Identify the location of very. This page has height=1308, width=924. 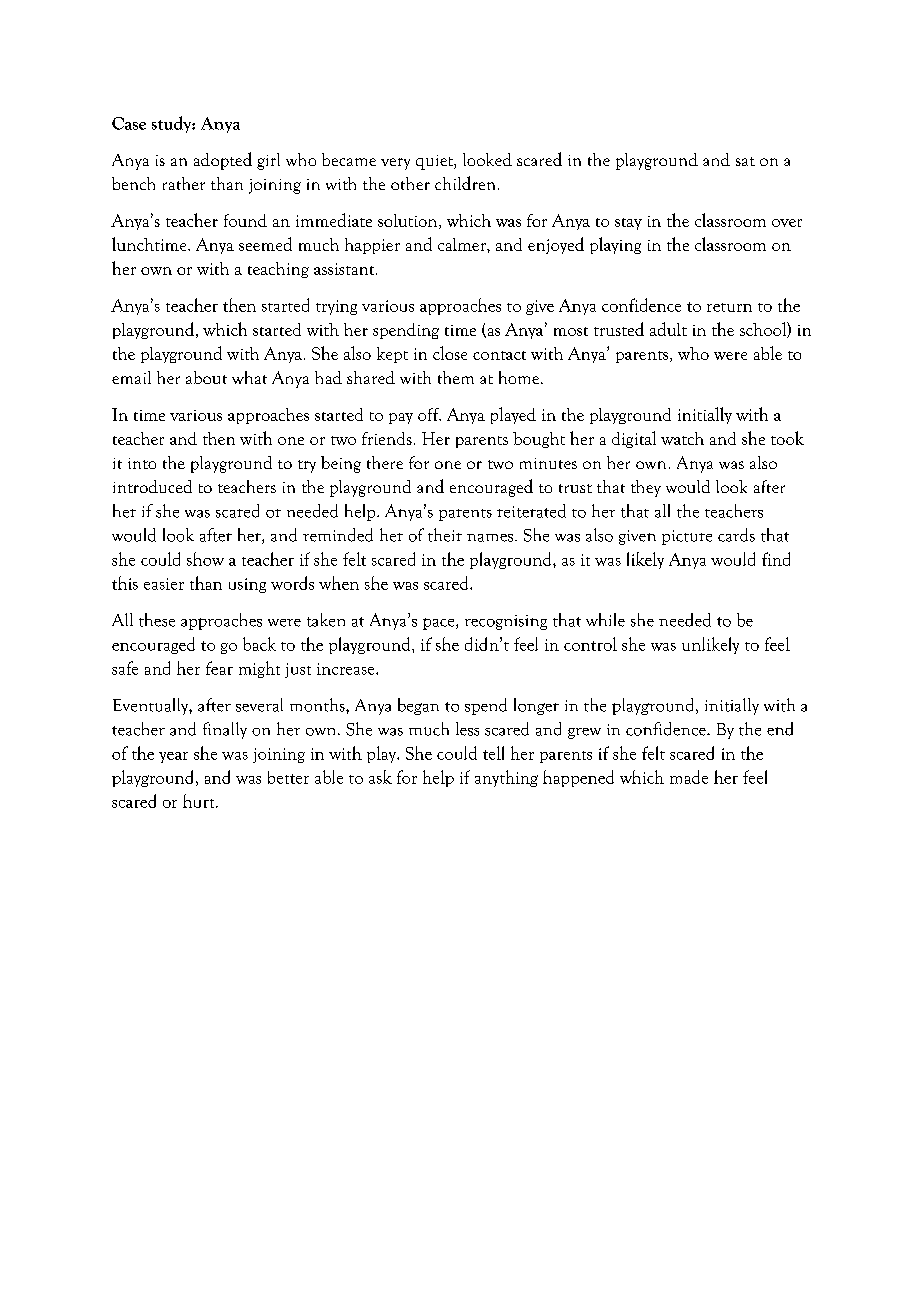
(395, 164).
